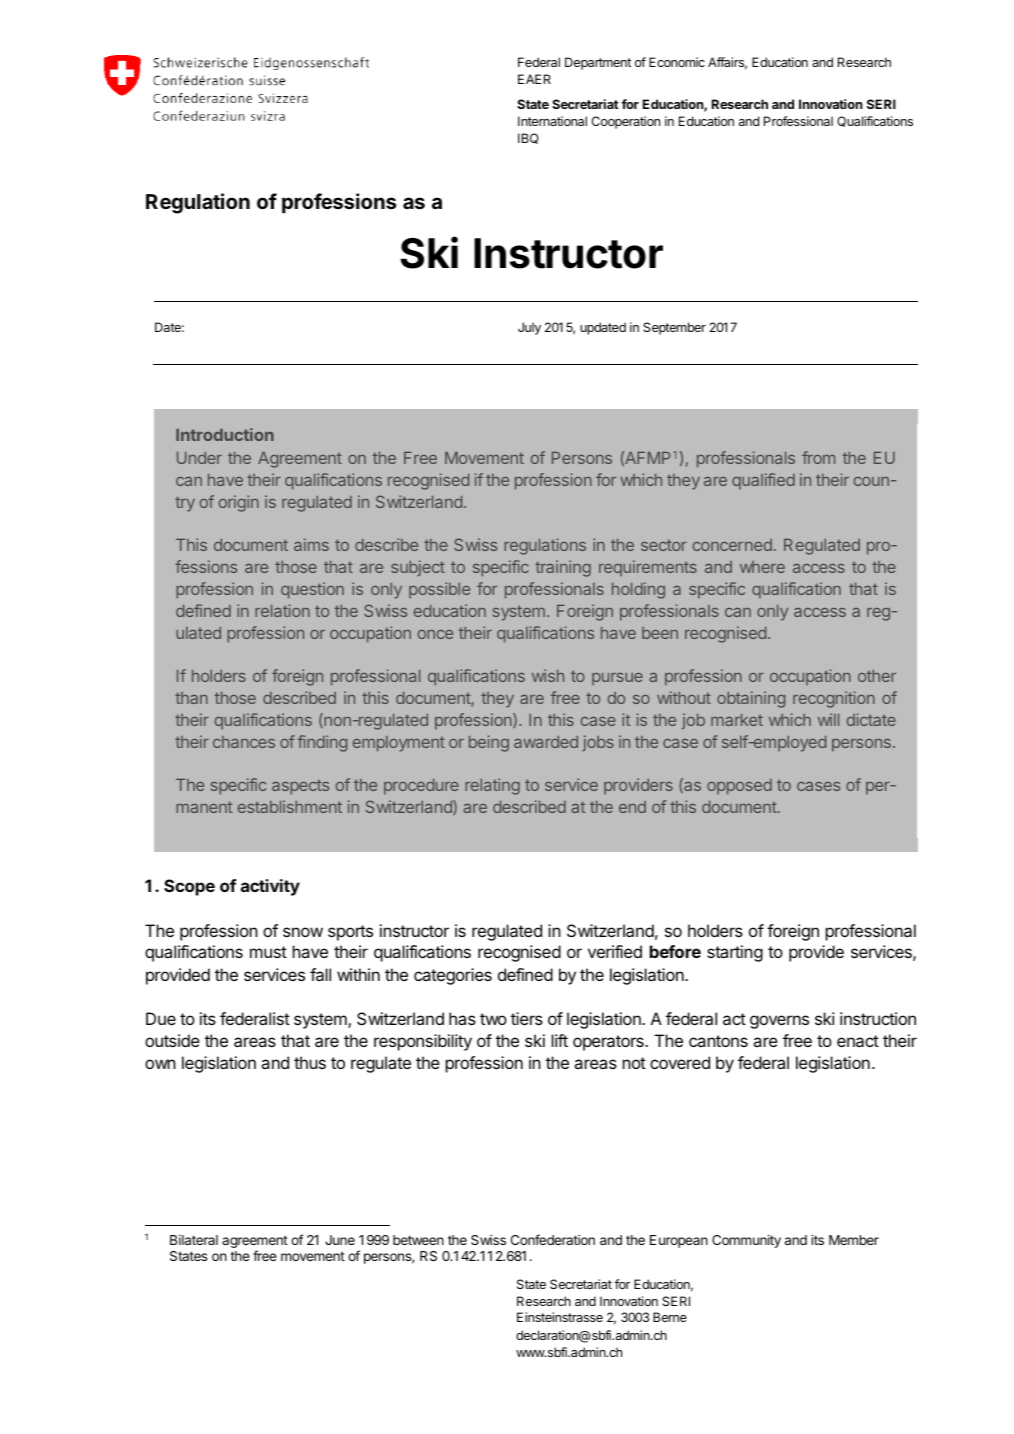  What do you see at coordinates (552, 121) in the image?
I see `International` at bounding box center [552, 121].
